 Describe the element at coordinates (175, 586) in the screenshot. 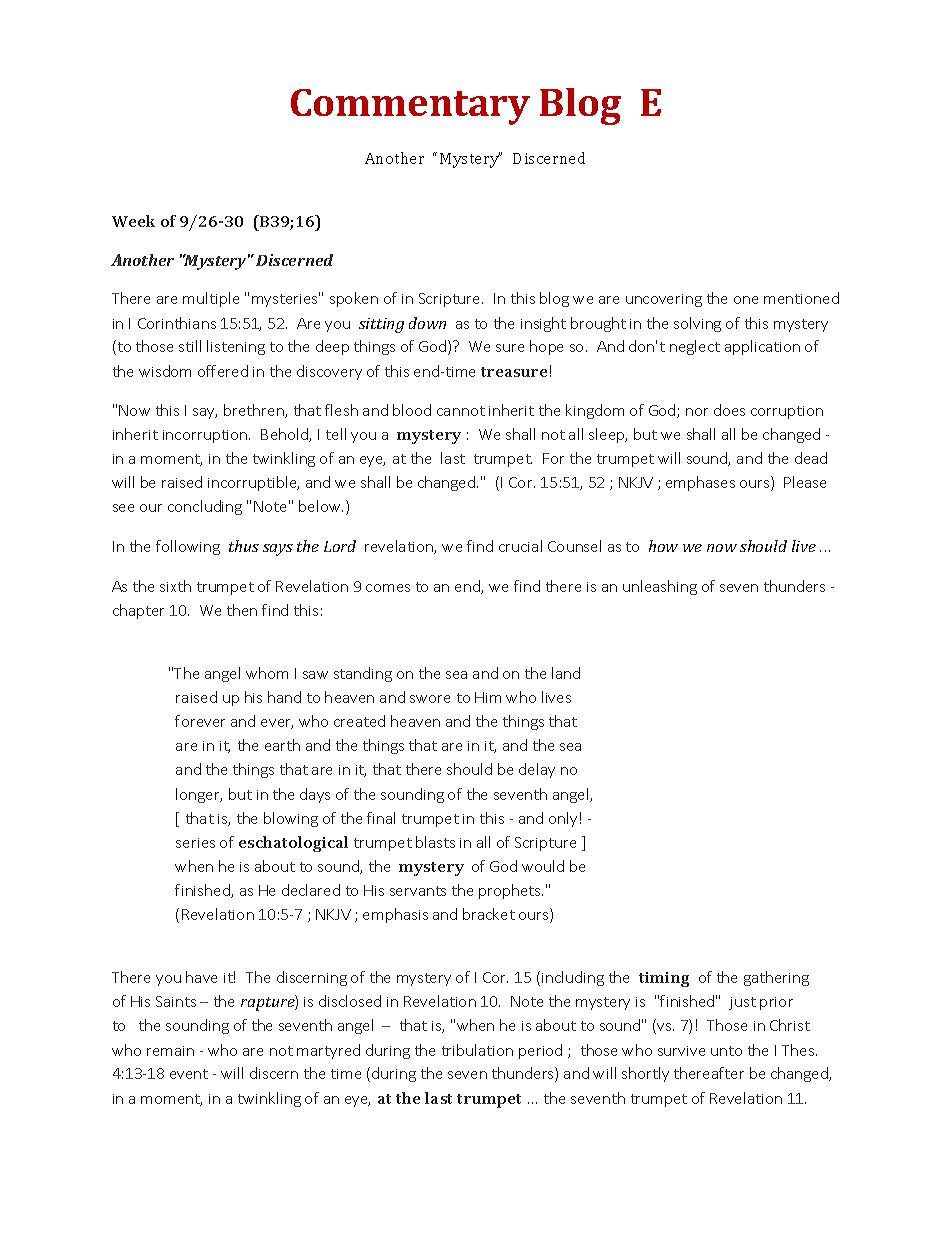

I see `sixth` at that location.
